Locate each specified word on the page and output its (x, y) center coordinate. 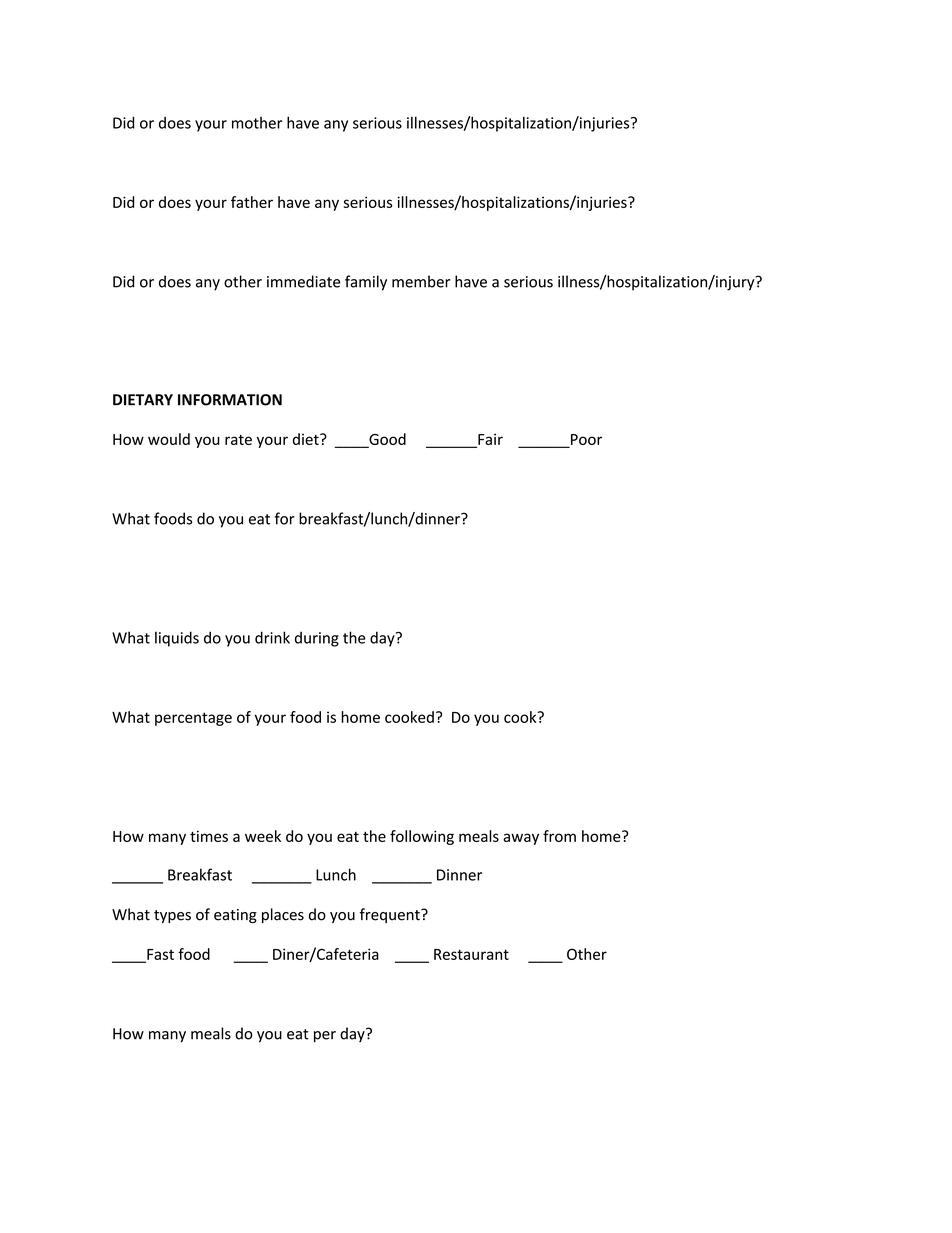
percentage (193, 719)
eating (235, 916)
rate (238, 440)
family (366, 283)
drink (272, 637)
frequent (391, 915)
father (252, 202)
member (421, 281)
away (521, 839)
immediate (303, 281)
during (317, 639)
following (422, 837)
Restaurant (471, 954)
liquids (177, 639)
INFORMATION (230, 400)
